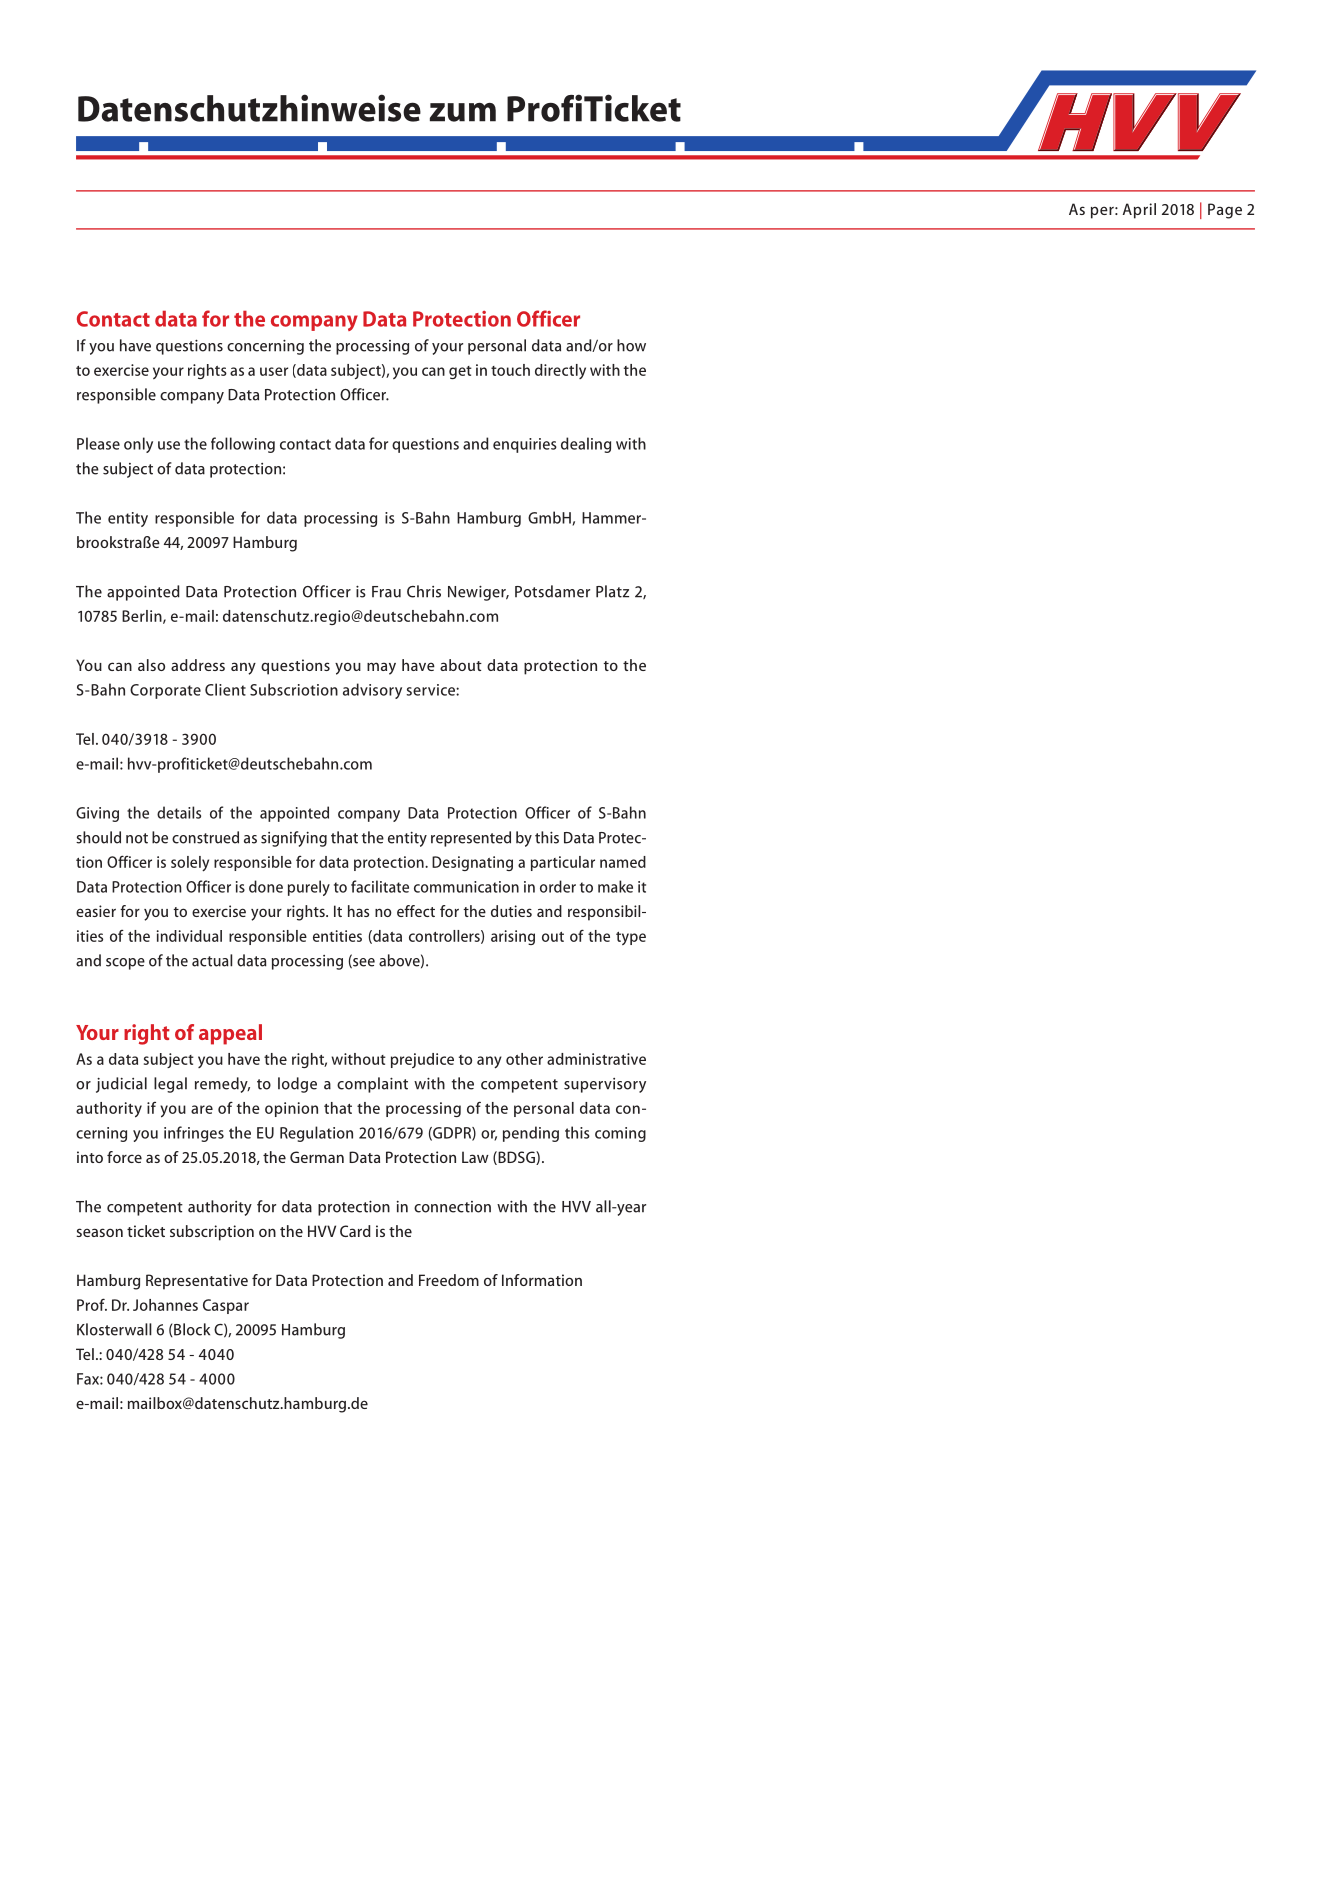  What do you see at coordinates (1139, 211) in the screenshot?
I see `April` at bounding box center [1139, 211].
